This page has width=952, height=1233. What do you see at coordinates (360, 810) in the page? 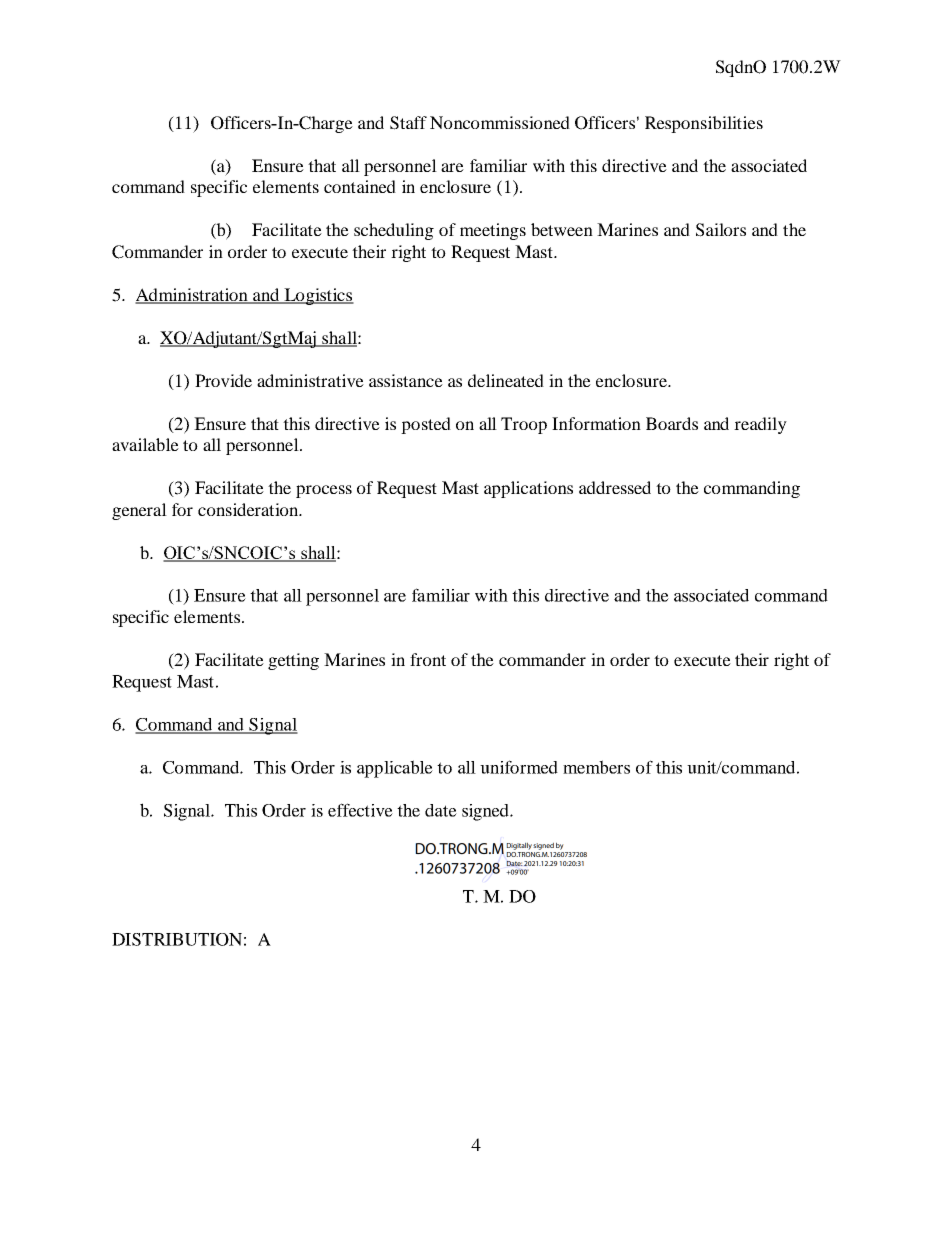
I see `effective` at bounding box center [360, 810].
